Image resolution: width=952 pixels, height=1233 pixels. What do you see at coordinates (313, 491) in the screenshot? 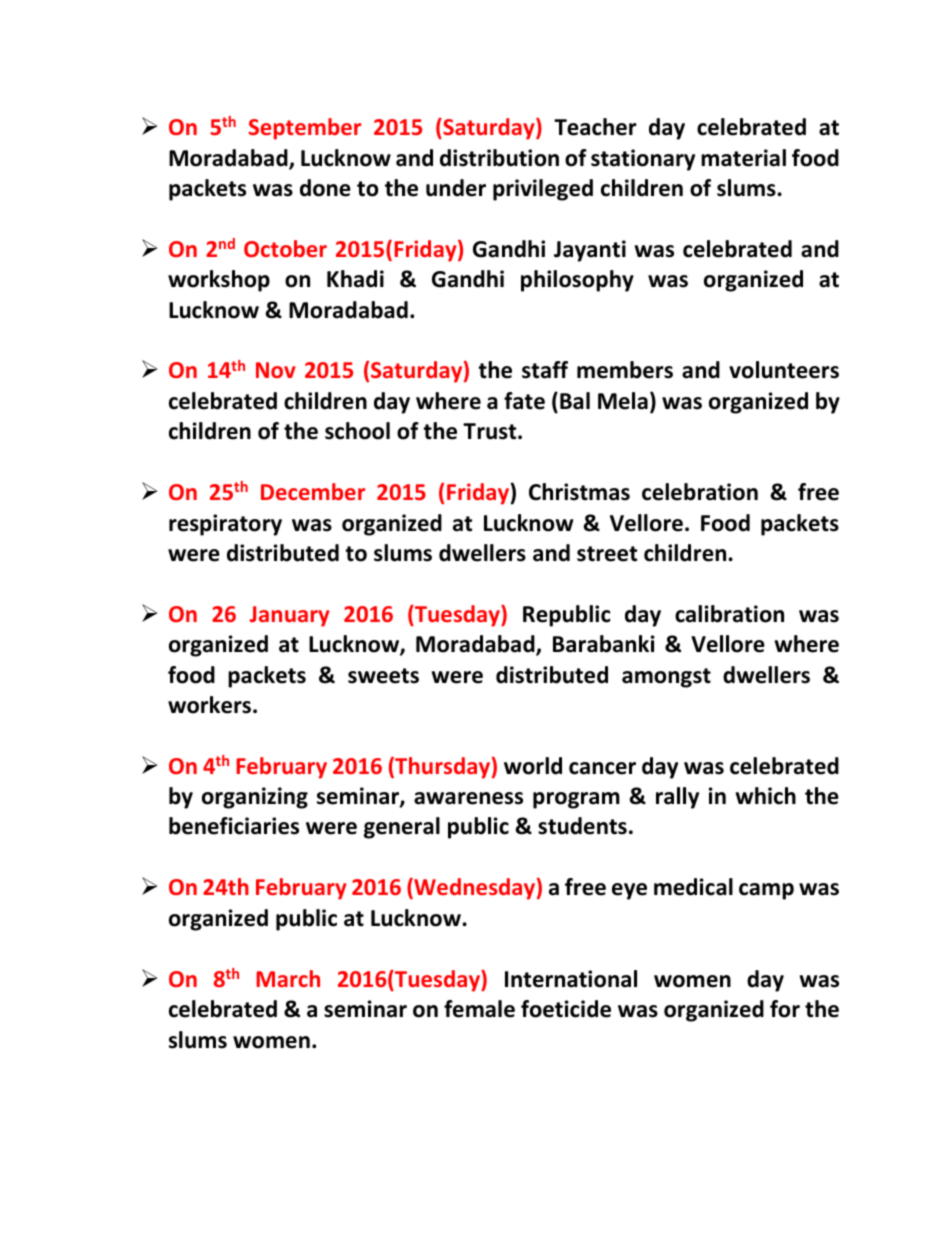
I see `December` at bounding box center [313, 491].
